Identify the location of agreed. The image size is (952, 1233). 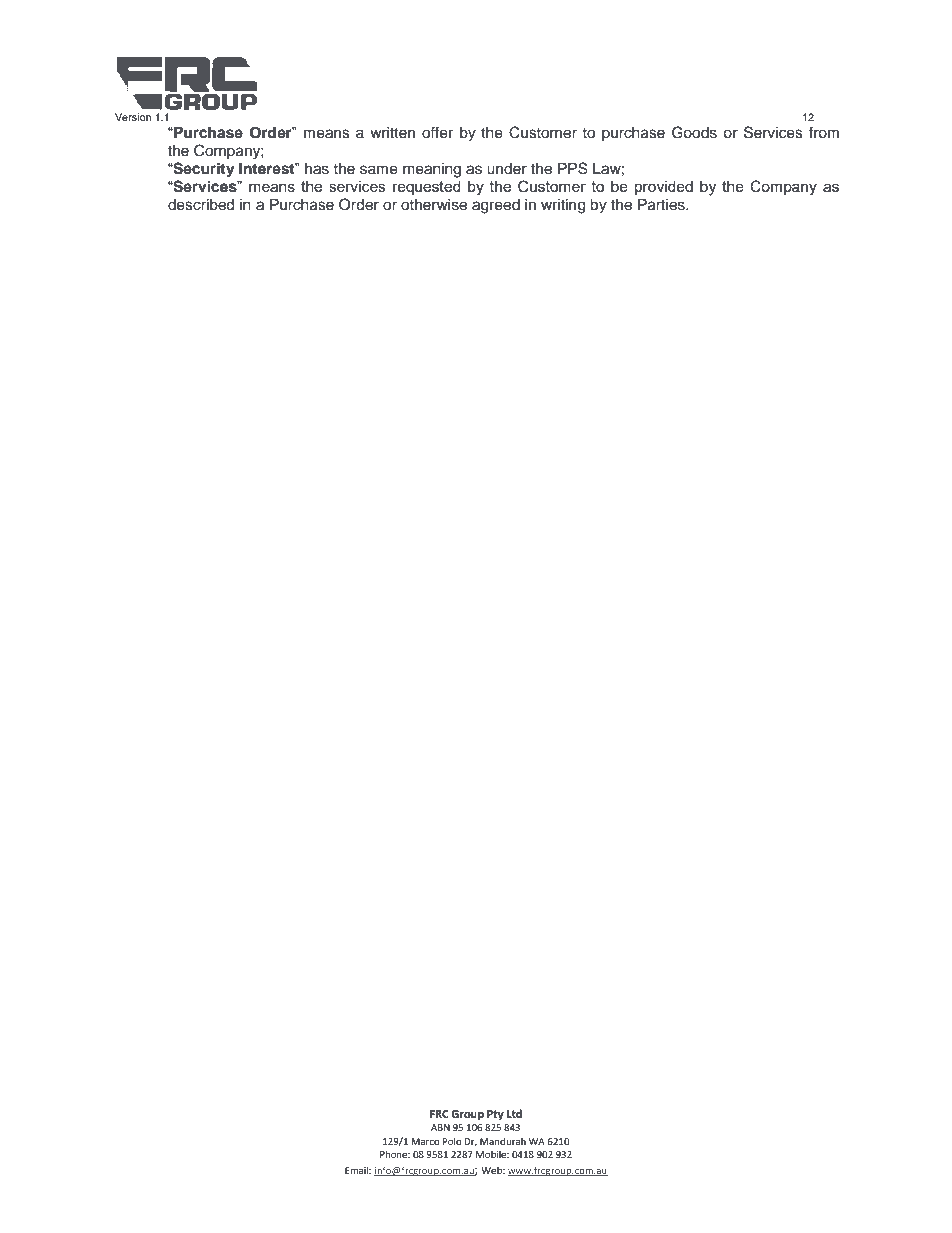
(496, 206).
